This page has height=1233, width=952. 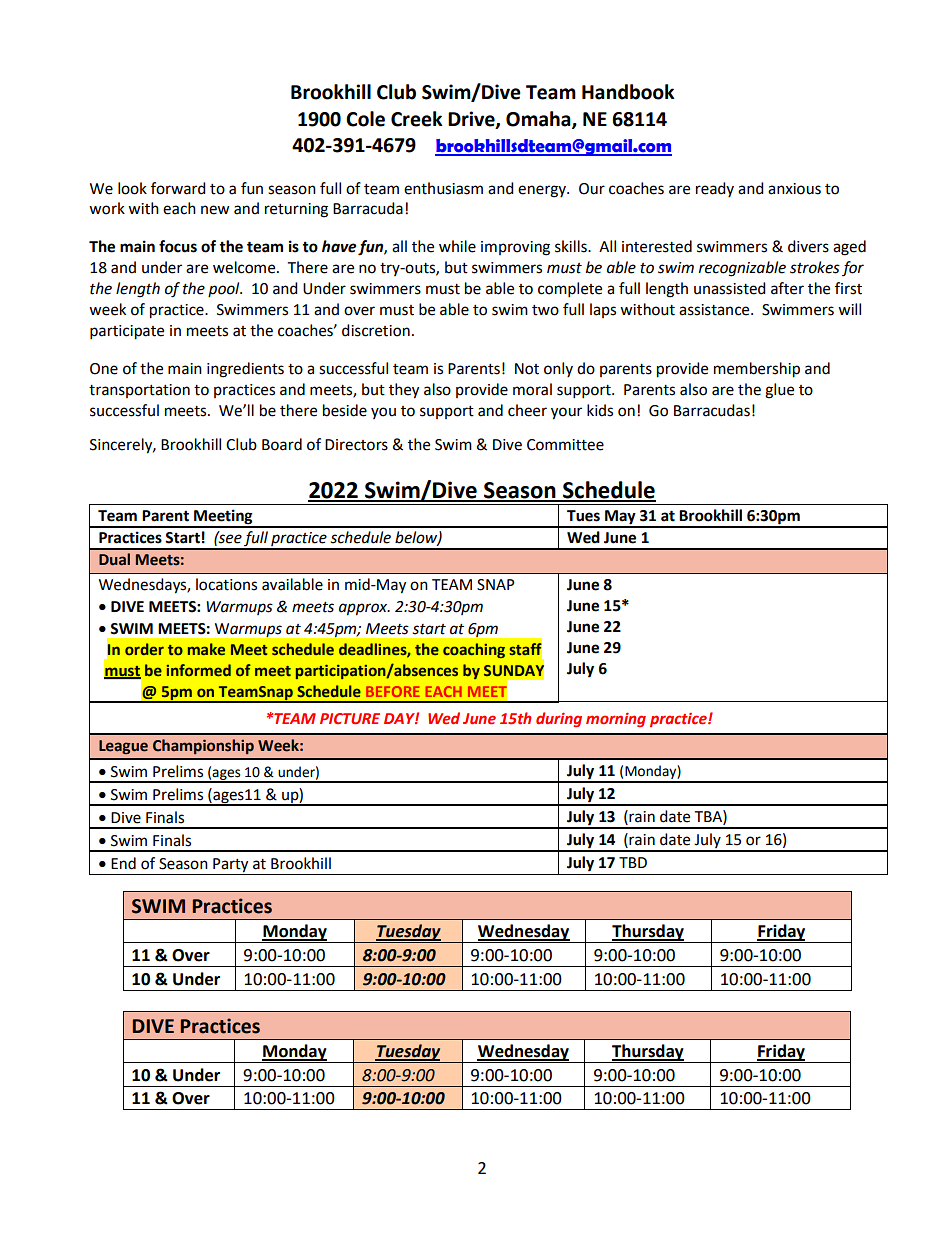 I want to click on Not, so click(x=527, y=369).
